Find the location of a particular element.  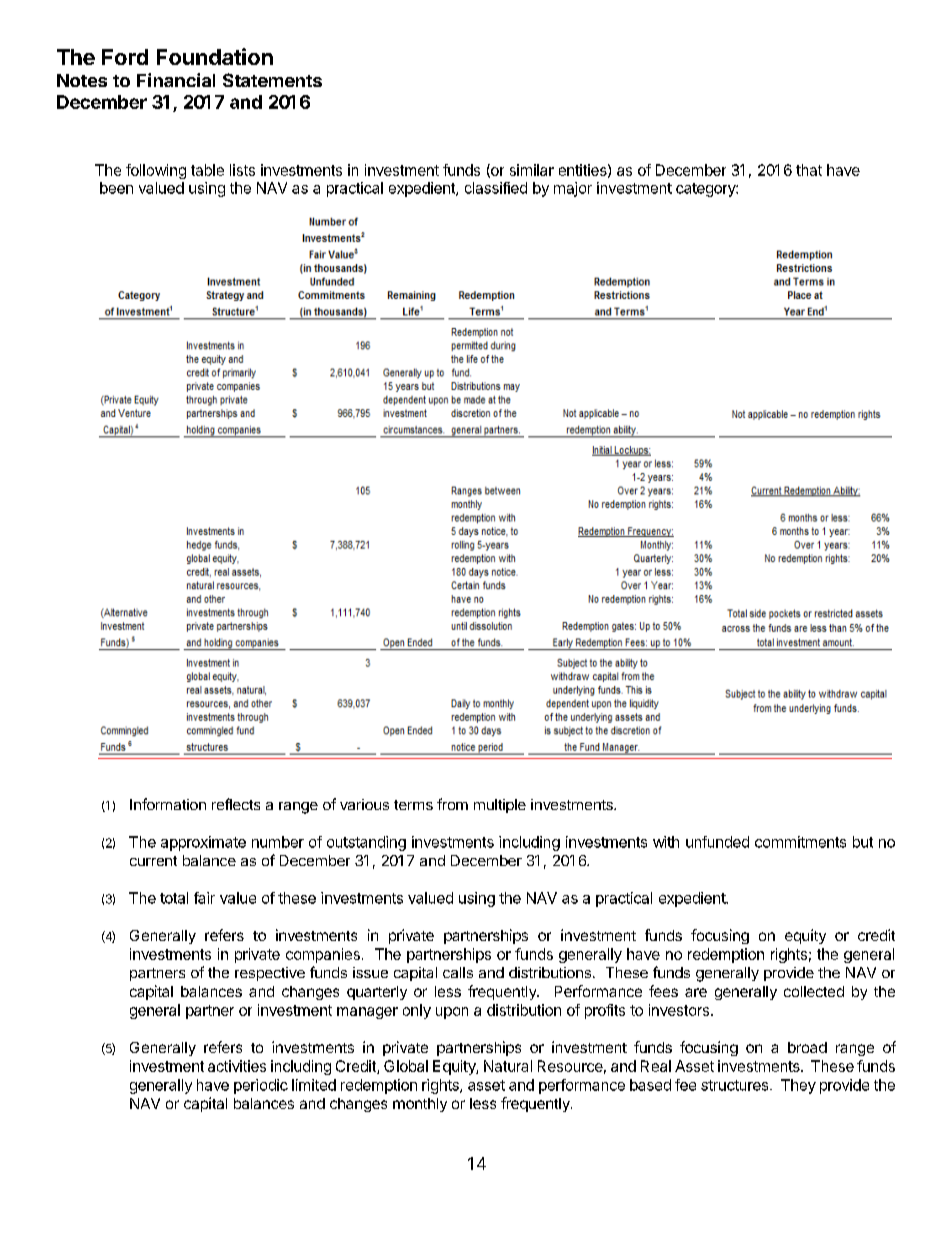

similar is located at coordinates (532, 170).
